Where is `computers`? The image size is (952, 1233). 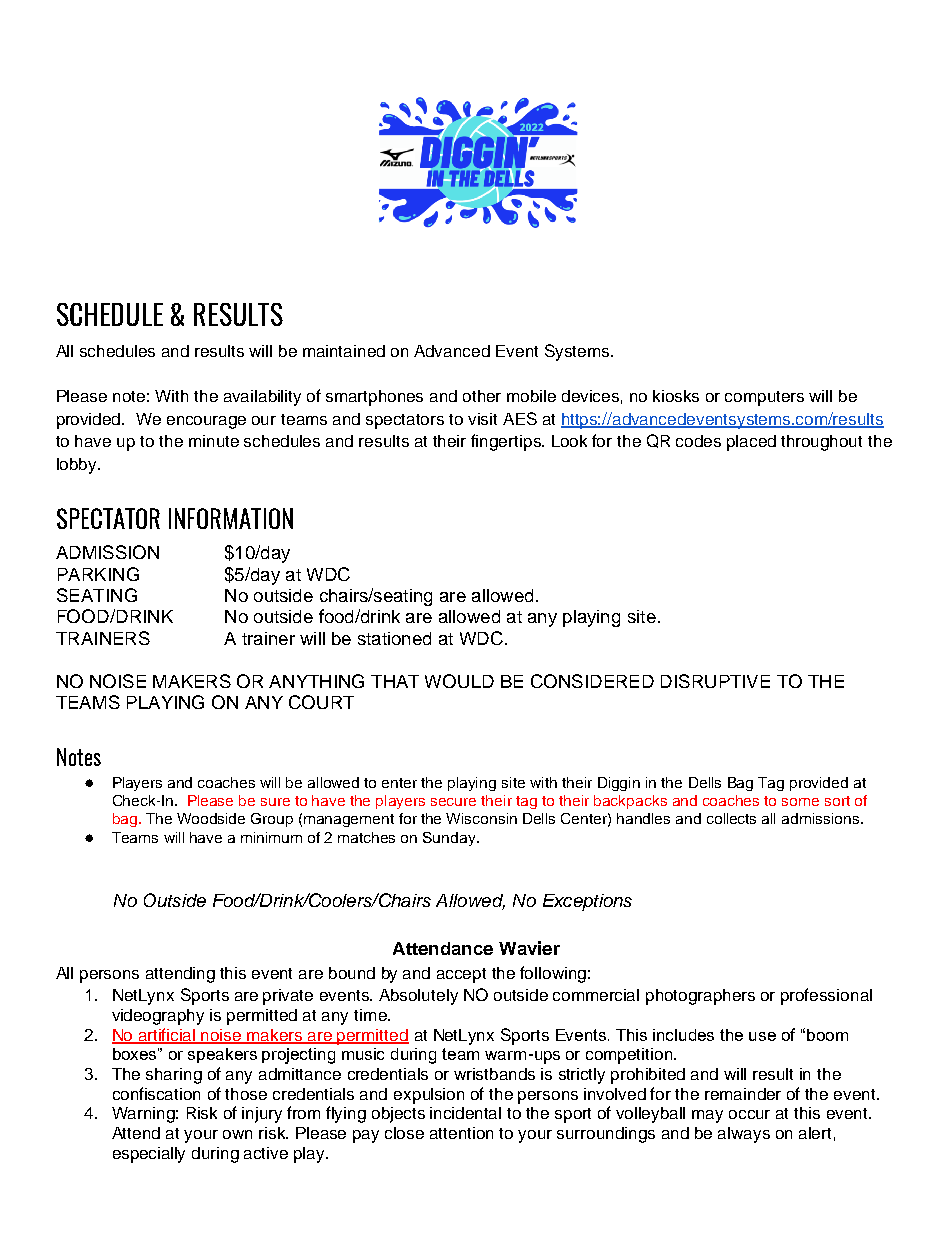 computers is located at coordinates (764, 398).
